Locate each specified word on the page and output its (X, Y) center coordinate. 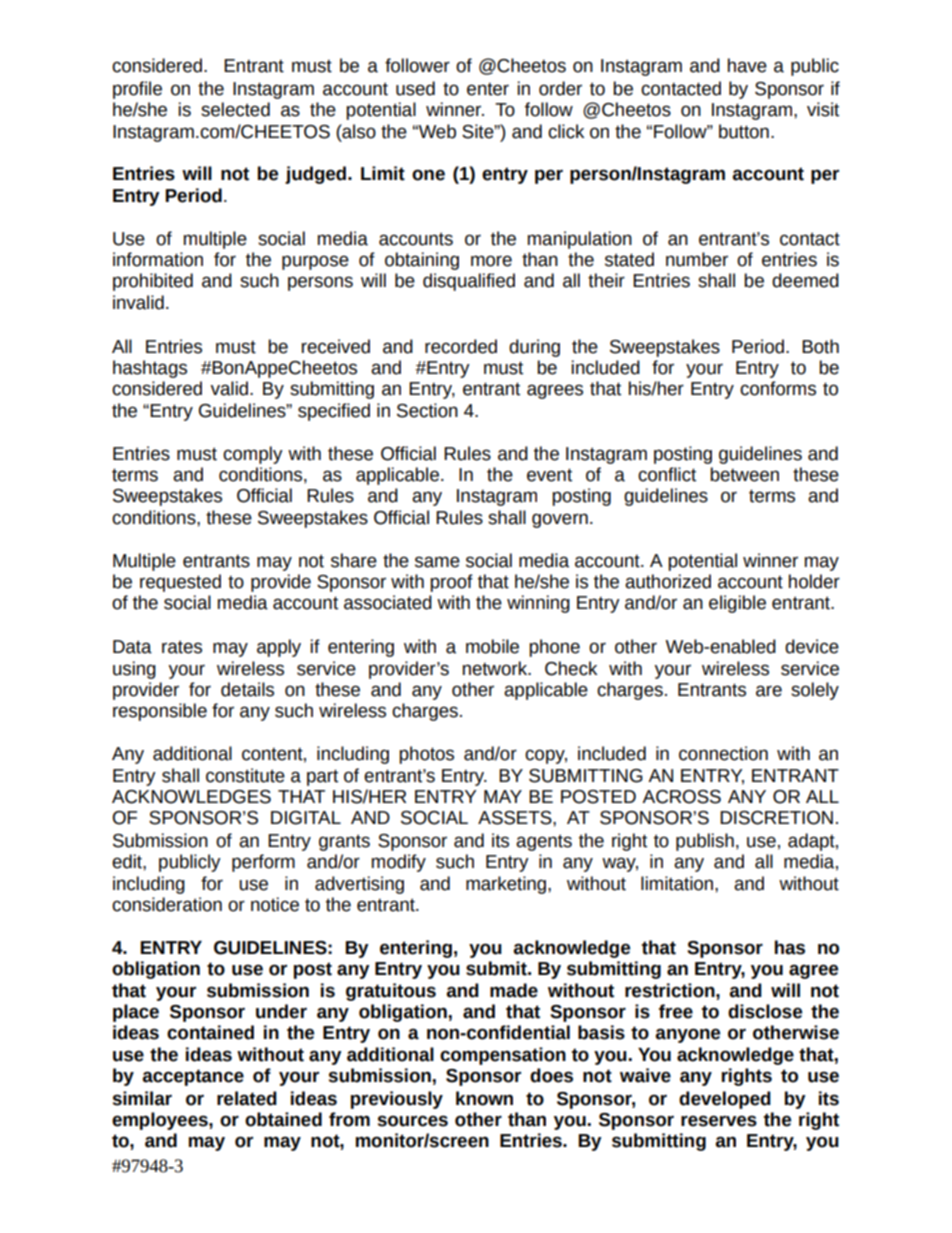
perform (263, 863)
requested (180, 583)
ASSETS (516, 818)
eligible (737, 604)
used (415, 88)
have (747, 65)
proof (451, 583)
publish (705, 842)
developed (725, 1100)
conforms (778, 388)
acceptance (193, 1077)
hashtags (150, 369)
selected (235, 109)
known (484, 1098)
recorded (461, 346)
